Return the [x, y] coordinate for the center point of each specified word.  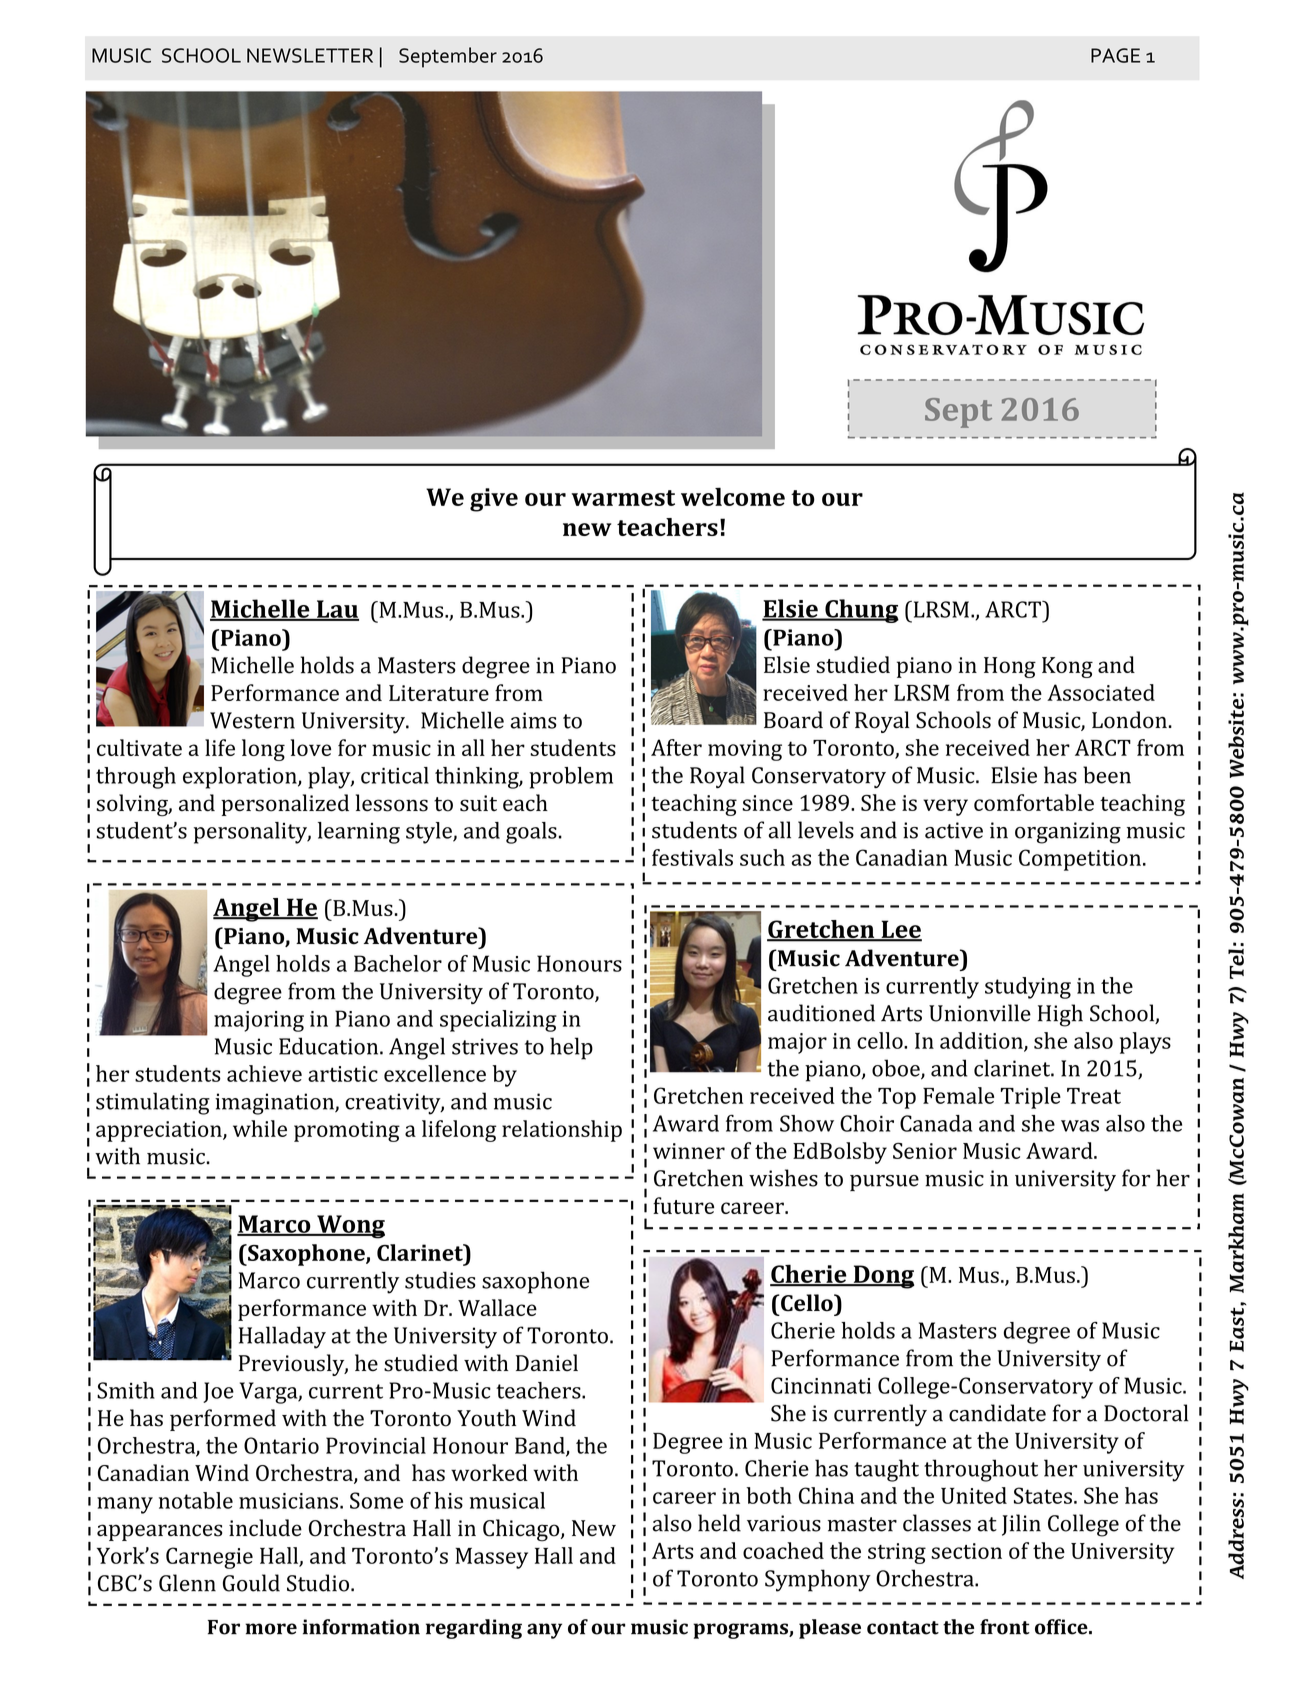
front [1005, 1627]
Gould [251, 1583]
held [719, 1523]
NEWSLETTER [310, 55]
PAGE [1115, 55]
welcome [733, 496]
